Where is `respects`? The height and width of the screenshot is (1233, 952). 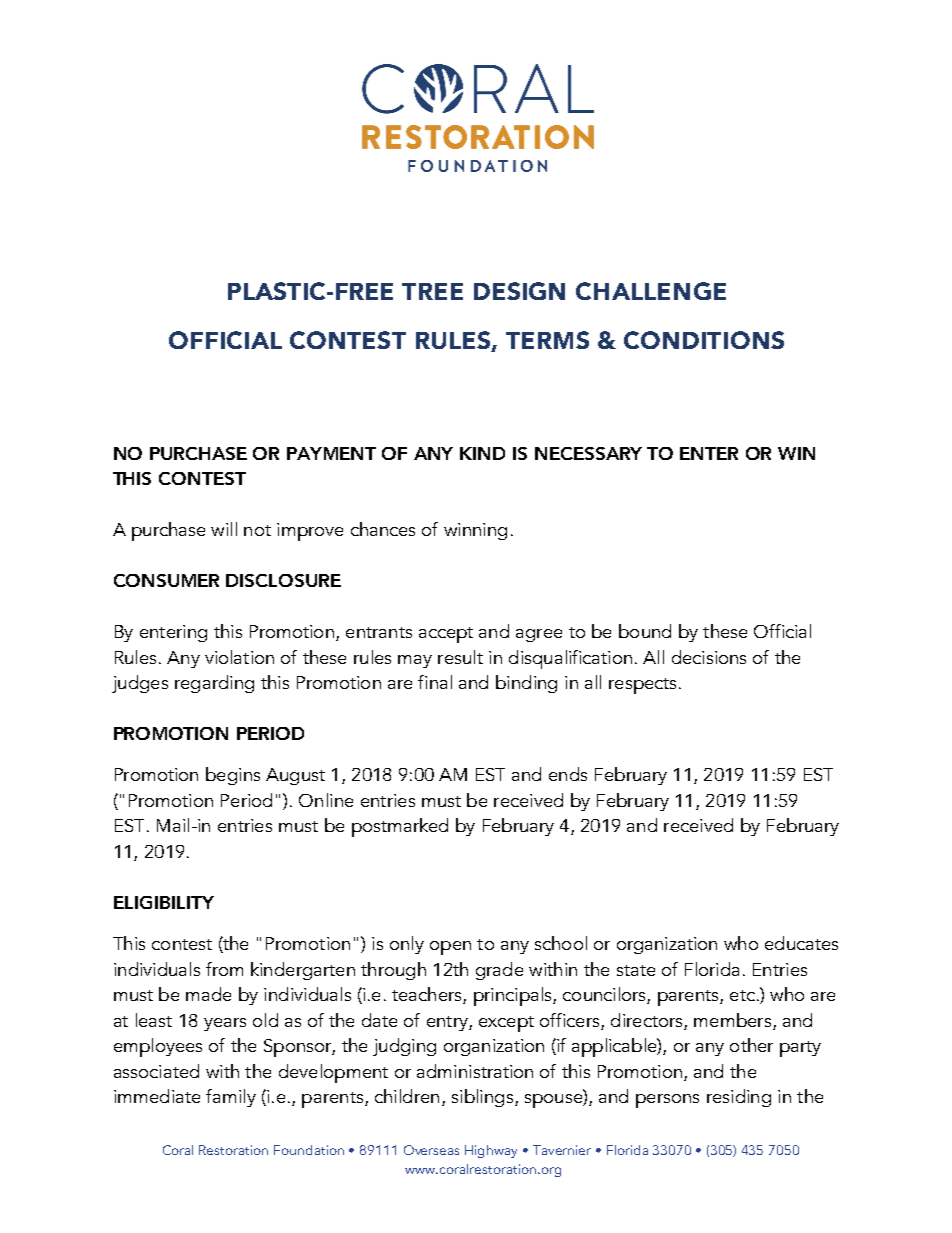
respects is located at coordinates (642, 686).
